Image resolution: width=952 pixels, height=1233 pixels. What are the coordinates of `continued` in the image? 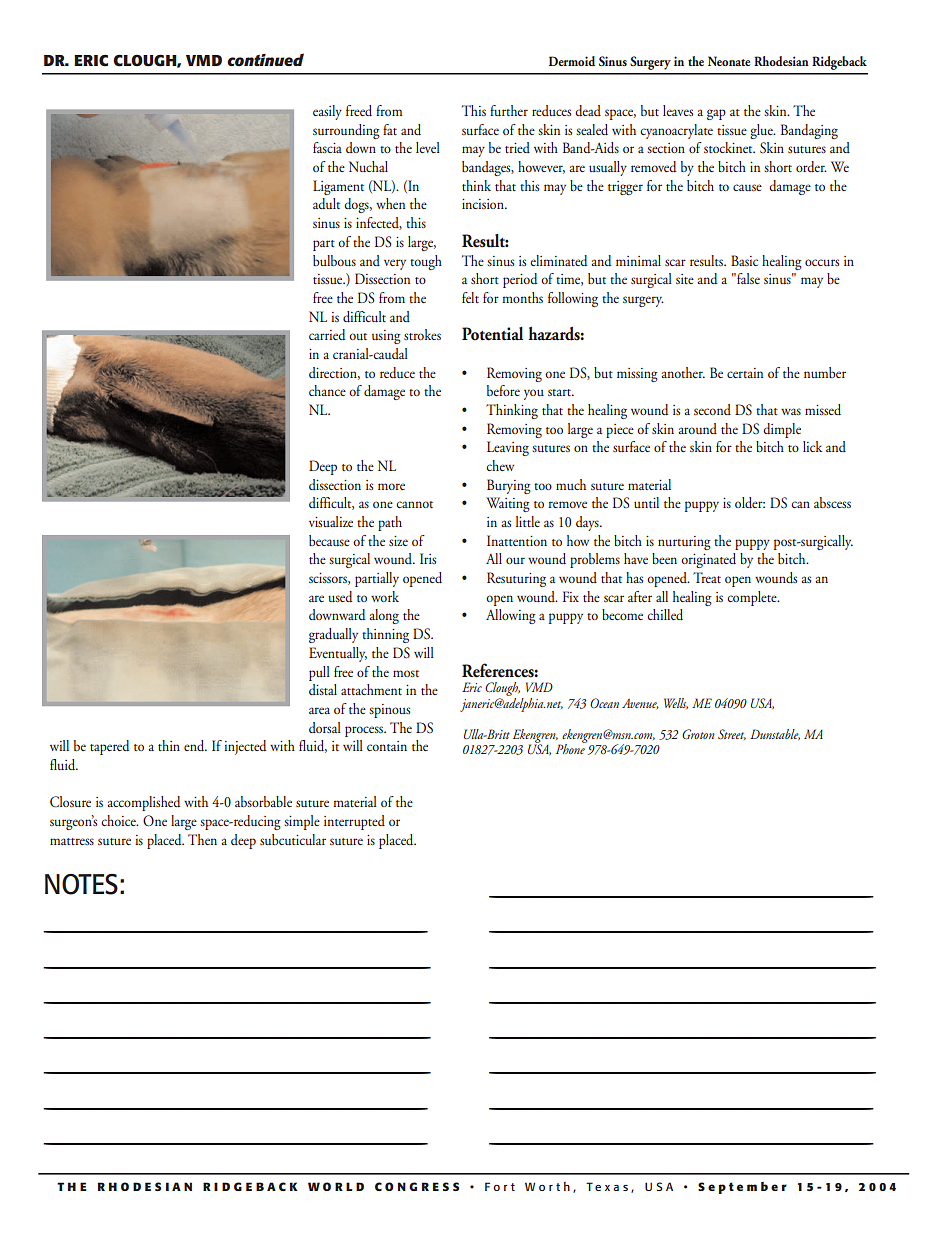 It's located at (265, 59).
